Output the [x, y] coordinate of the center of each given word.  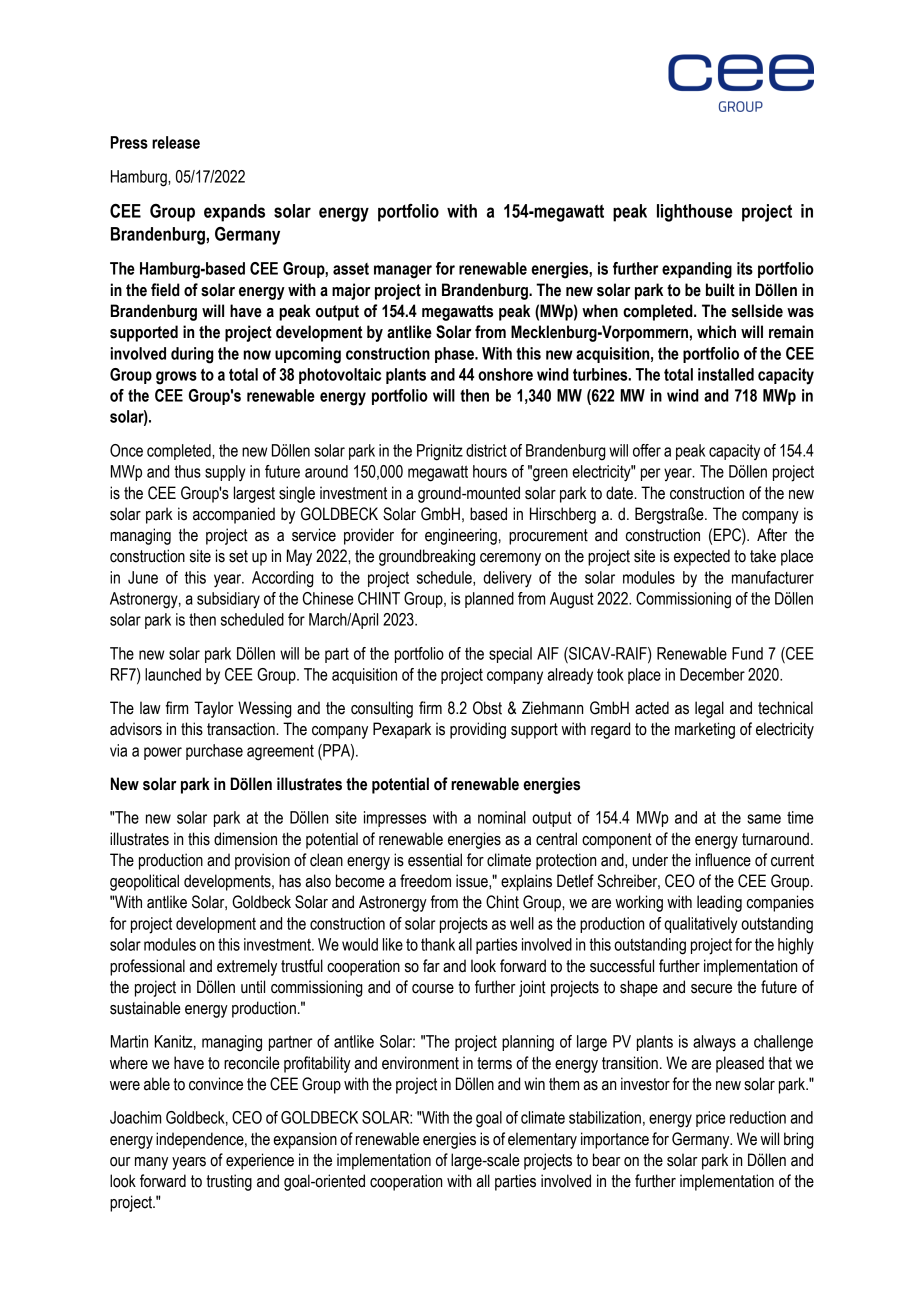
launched [173, 674]
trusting [229, 1182]
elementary [542, 1140]
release [176, 142]
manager [403, 272]
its [745, 268]
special [510, 655]
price [711, 1119]
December [712, 674]
